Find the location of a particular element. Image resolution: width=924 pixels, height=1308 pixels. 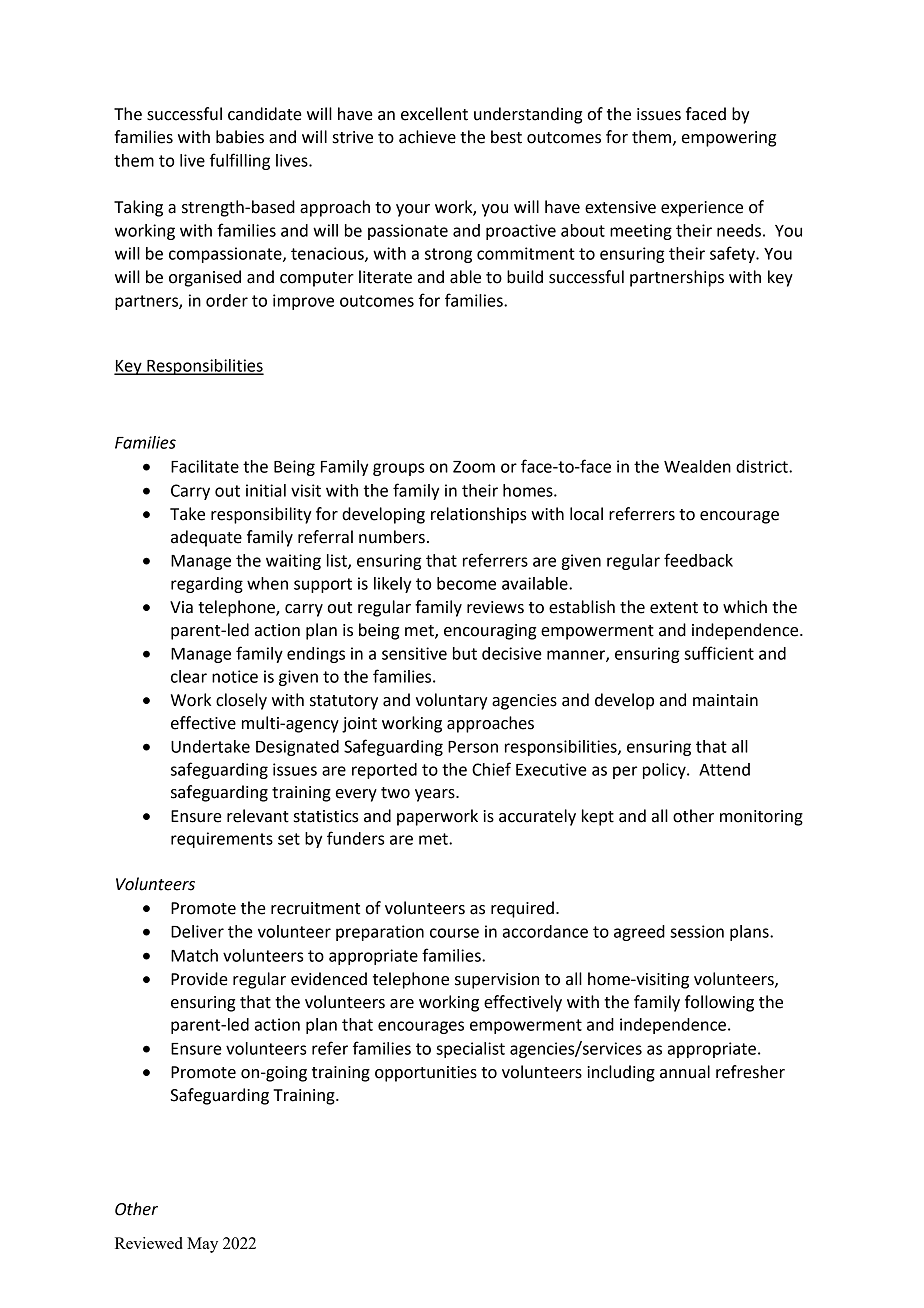

annual is located at coordinates (685, 1072).
